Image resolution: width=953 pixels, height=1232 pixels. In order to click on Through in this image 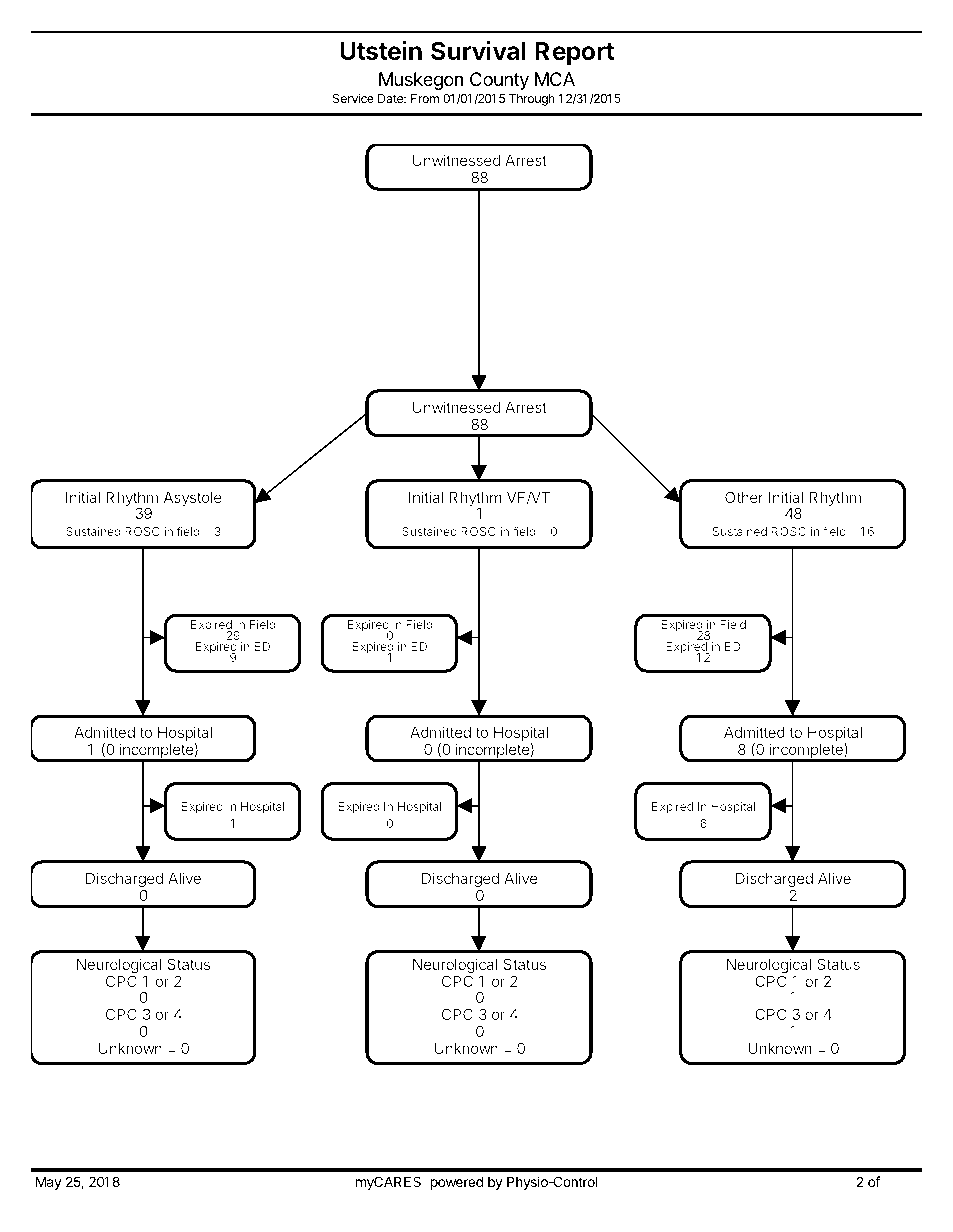, I will do `click(532, 100)`.
